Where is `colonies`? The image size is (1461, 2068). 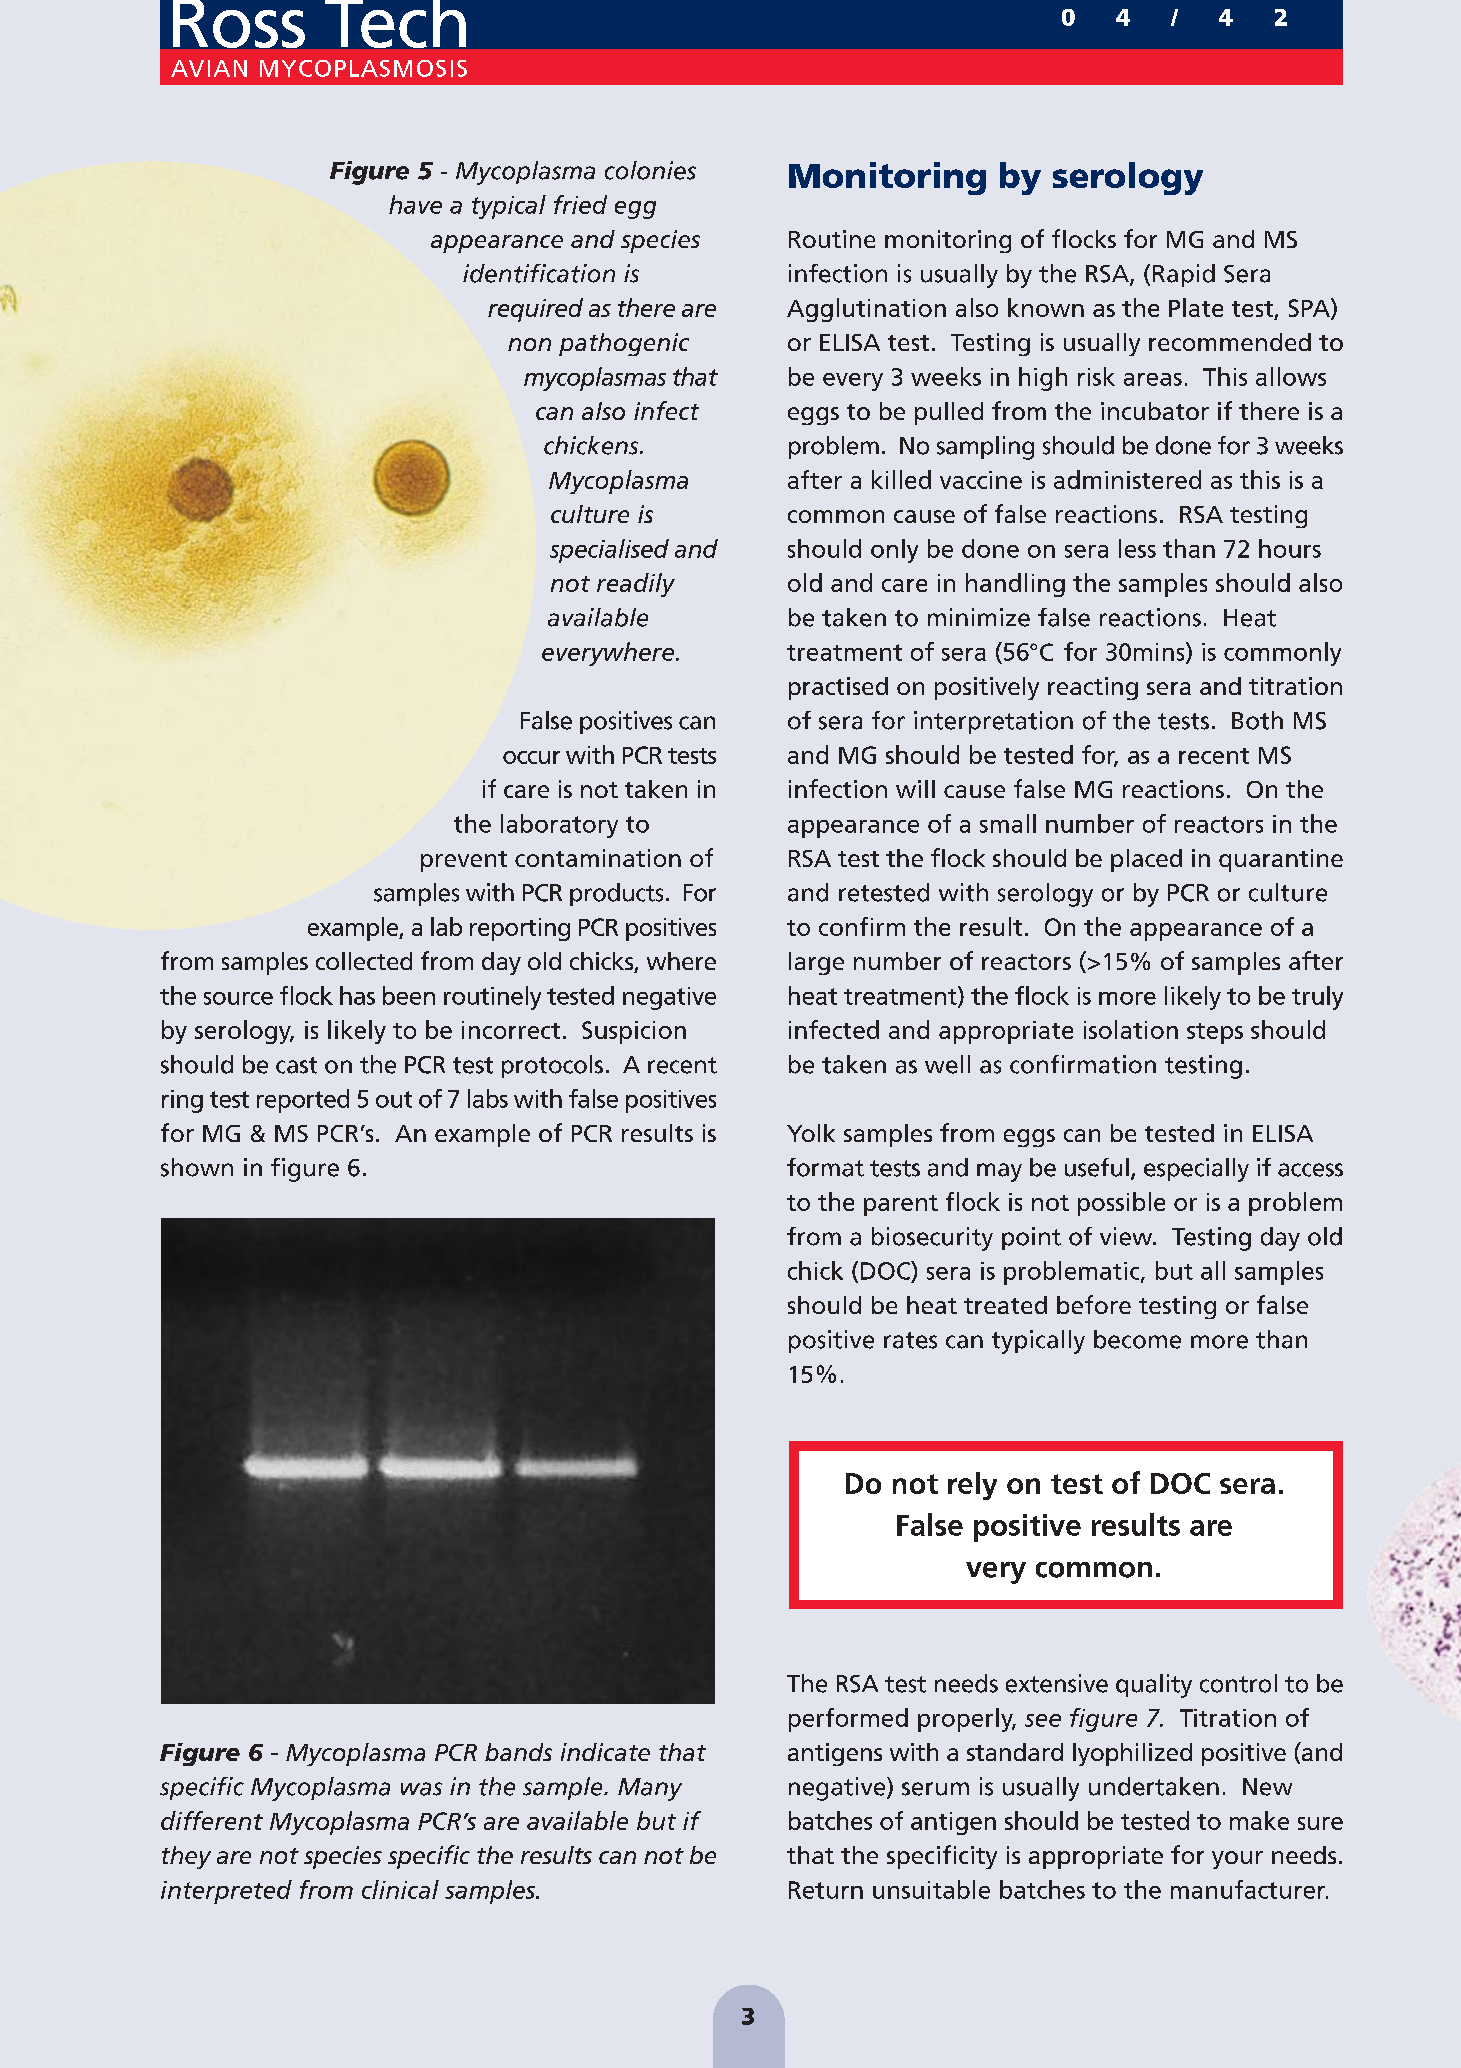 colonies is located at coordinates (650, 170).
